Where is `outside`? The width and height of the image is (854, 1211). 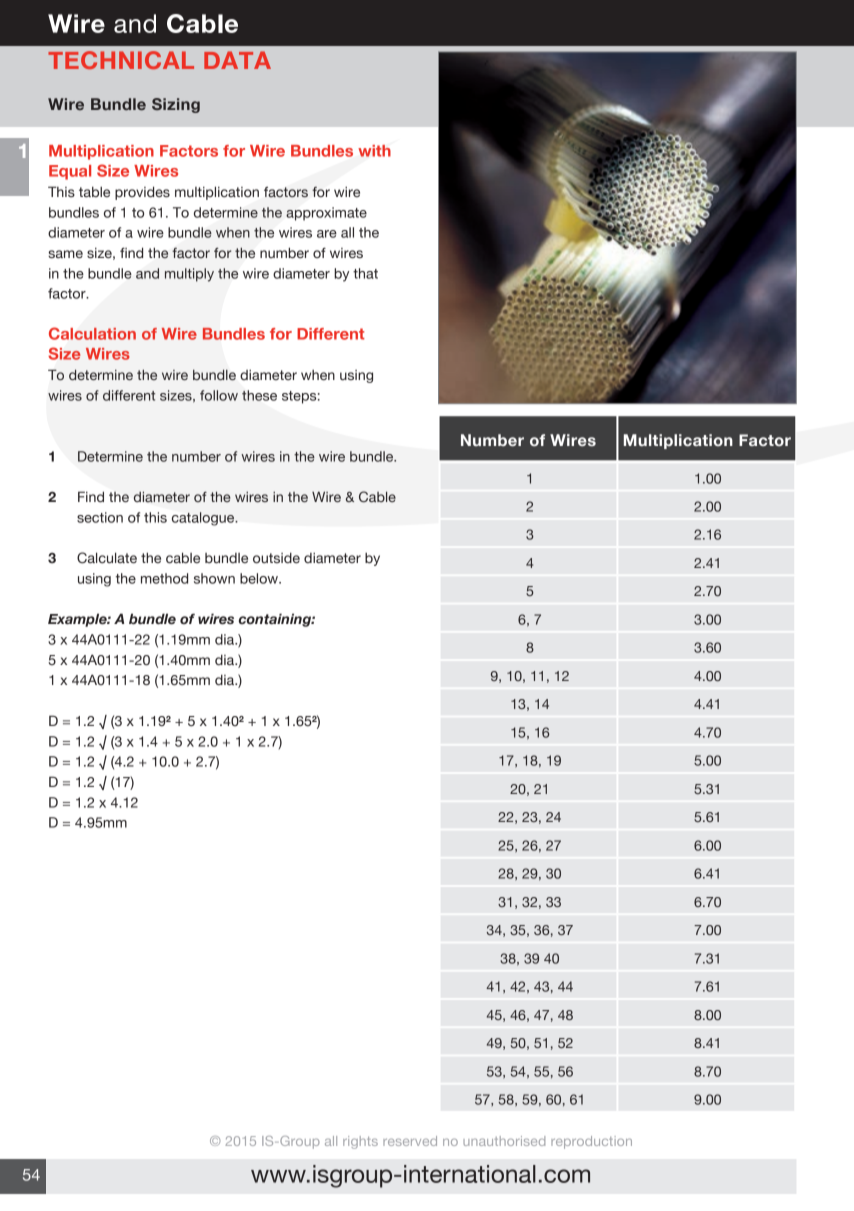 outside is located at coordinates (276, 558).
